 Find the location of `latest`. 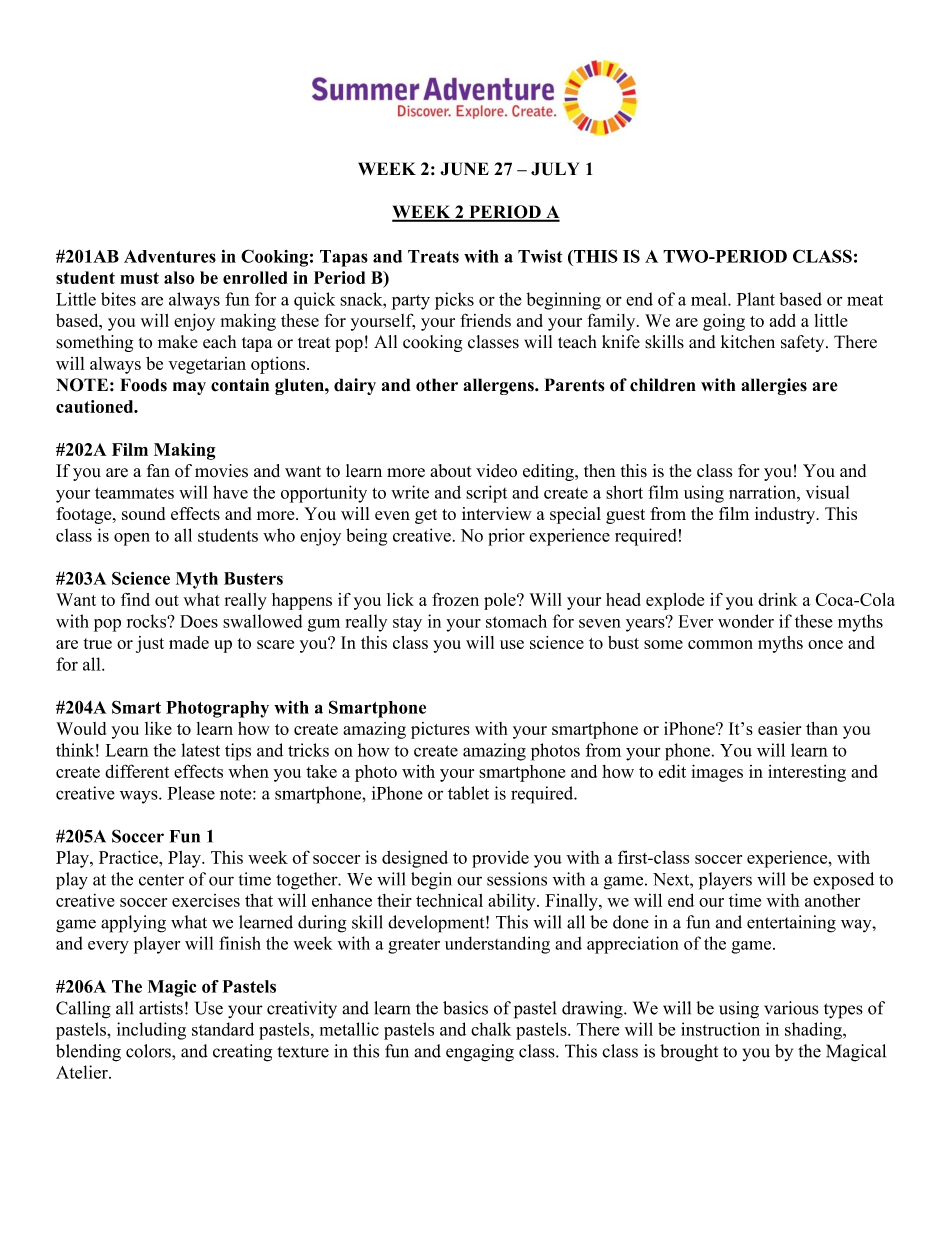

latest is located at coordinates (200, 750).
